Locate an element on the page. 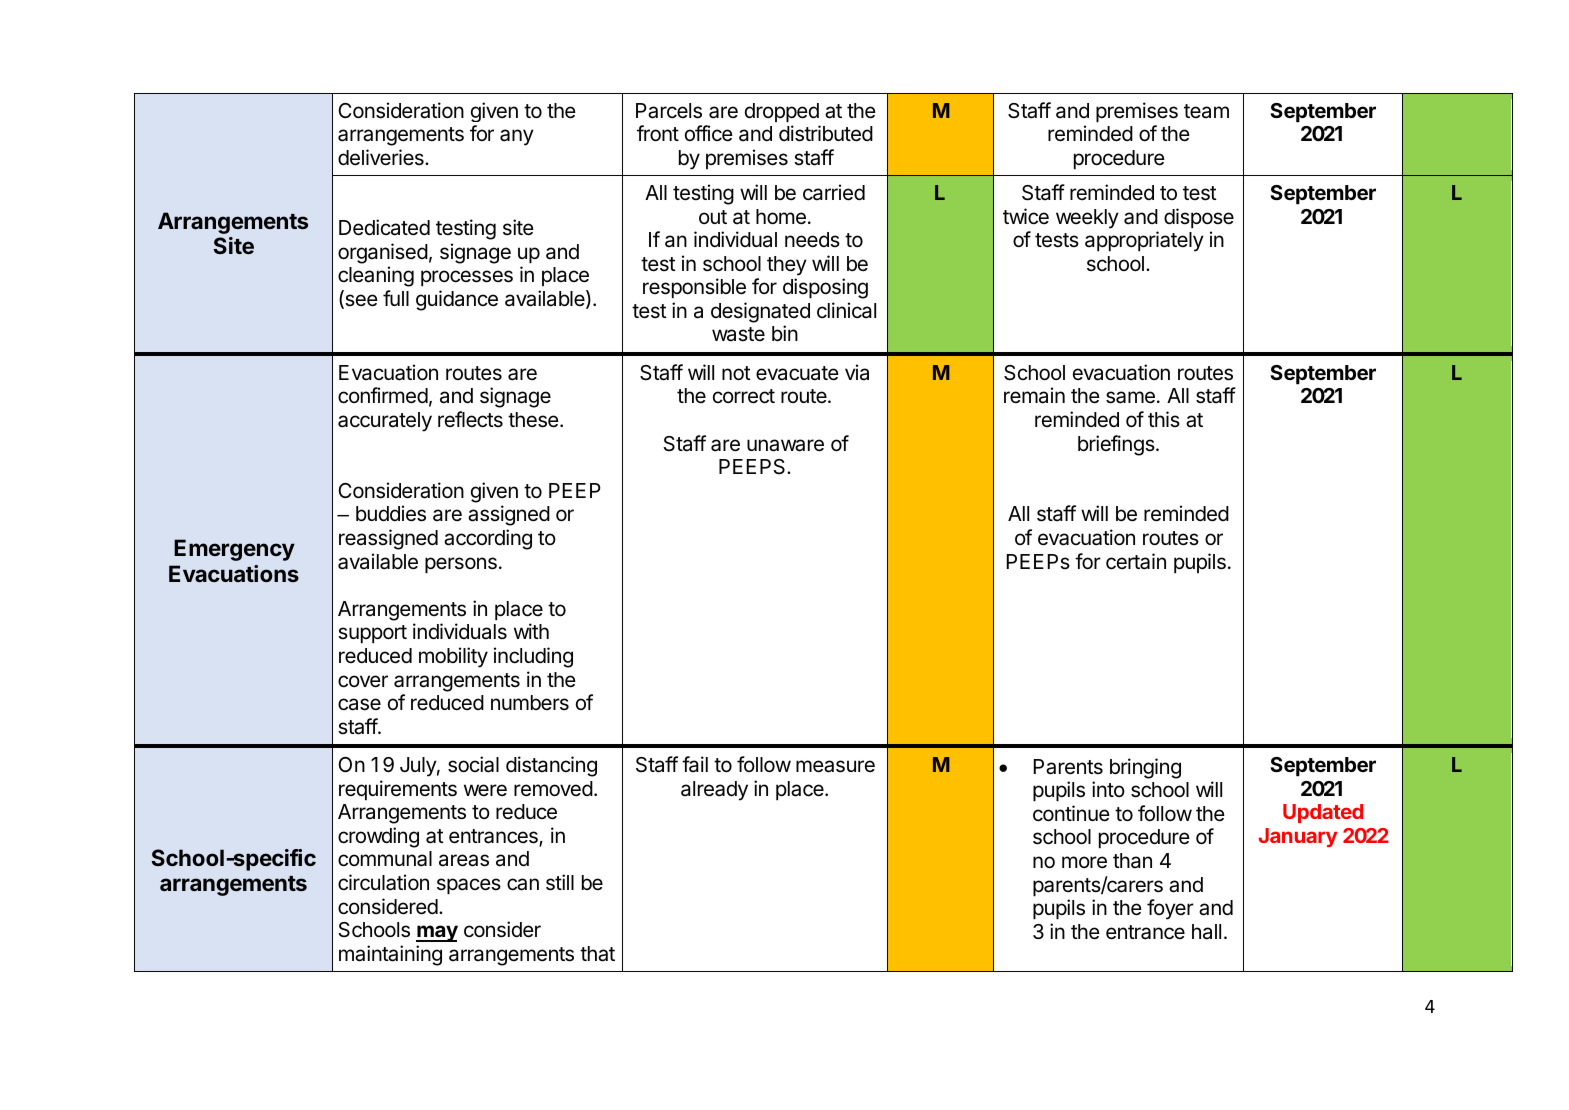 The image size is (1569, 1110). see is located at coordinates (360, 301).
